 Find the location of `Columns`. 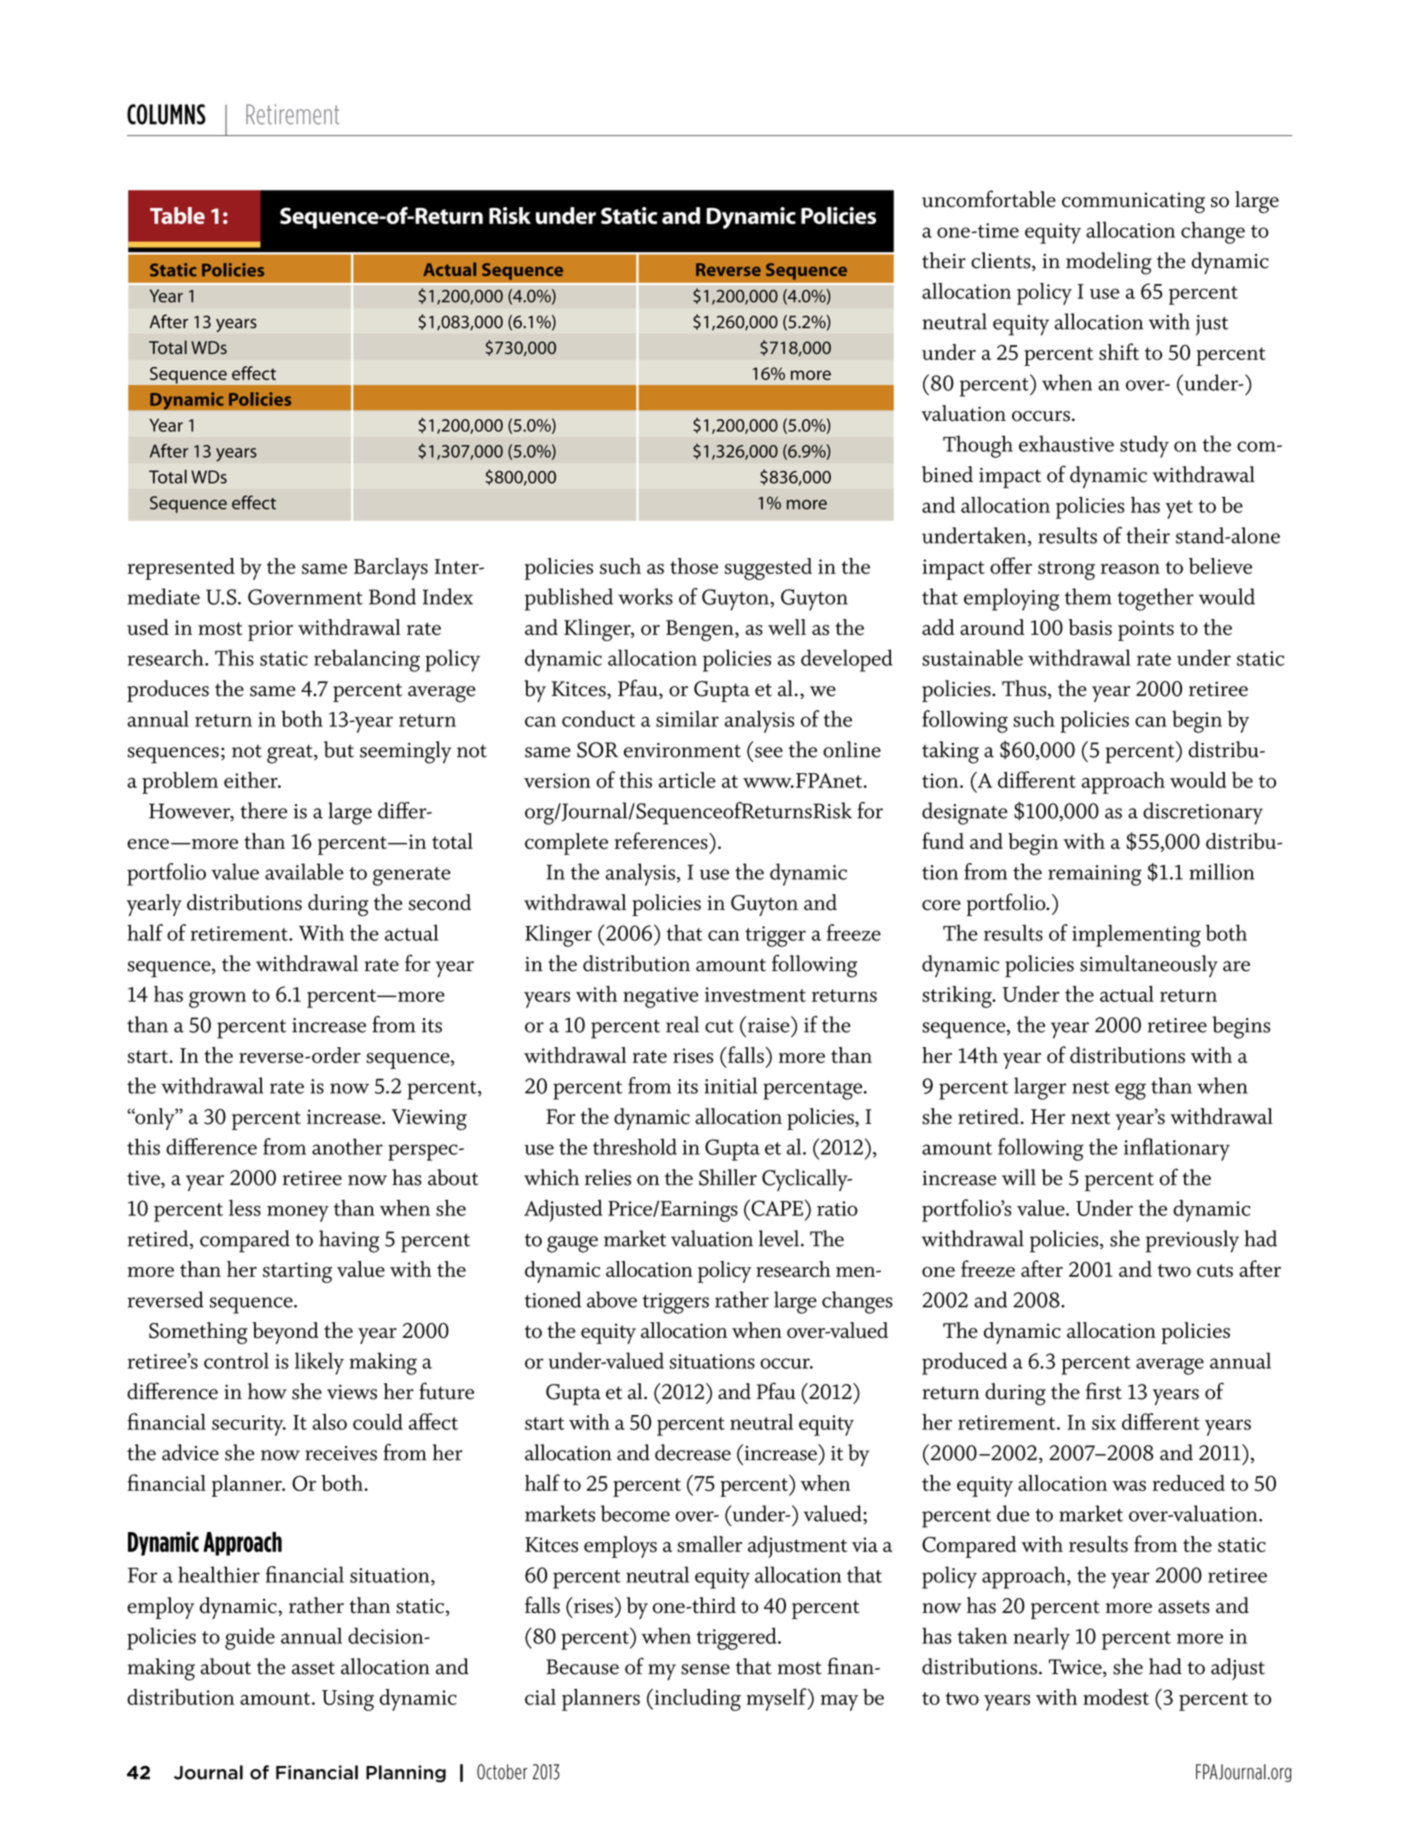

Columns is located at coordinates (166, 114).
